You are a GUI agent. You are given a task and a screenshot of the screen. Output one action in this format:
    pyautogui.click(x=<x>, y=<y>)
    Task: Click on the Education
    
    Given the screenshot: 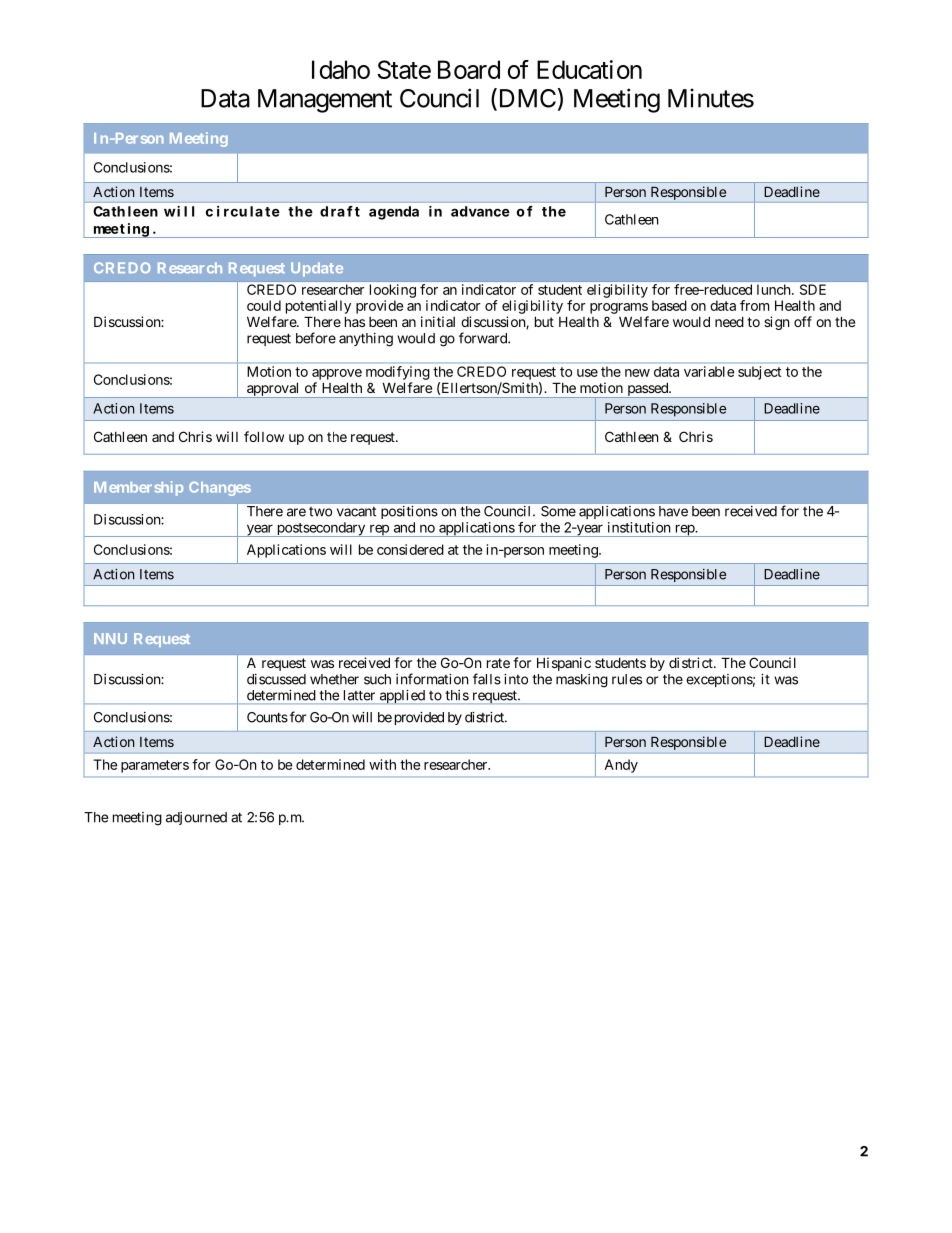 What is the action you would take?
    pyautogui.click(x=589, y=69)
